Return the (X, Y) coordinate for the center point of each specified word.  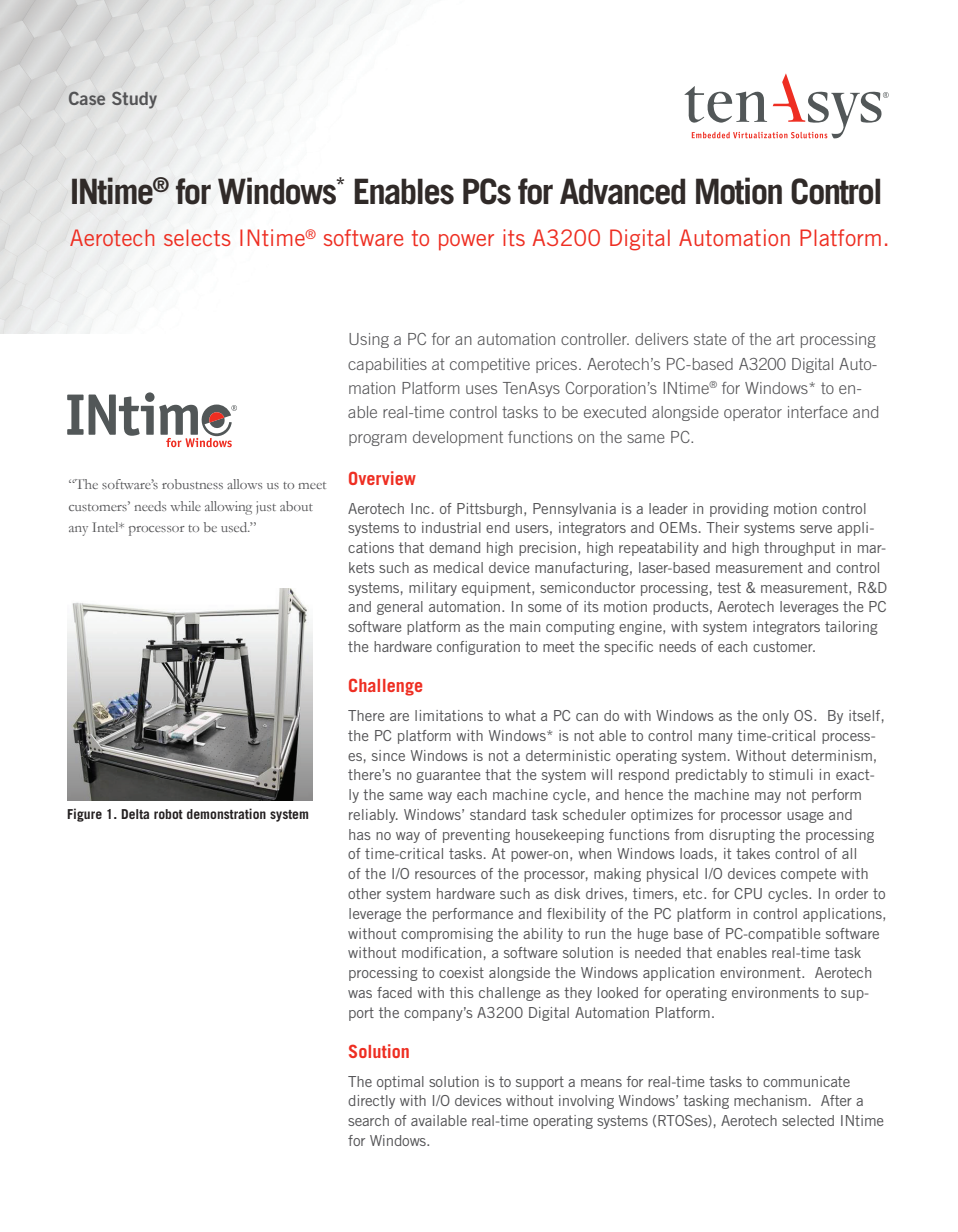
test (729, 587)
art (786, 339)
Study (134, 100)
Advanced (622, 191)
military (433, 589)
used (235, 527)
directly (371, 1102)
